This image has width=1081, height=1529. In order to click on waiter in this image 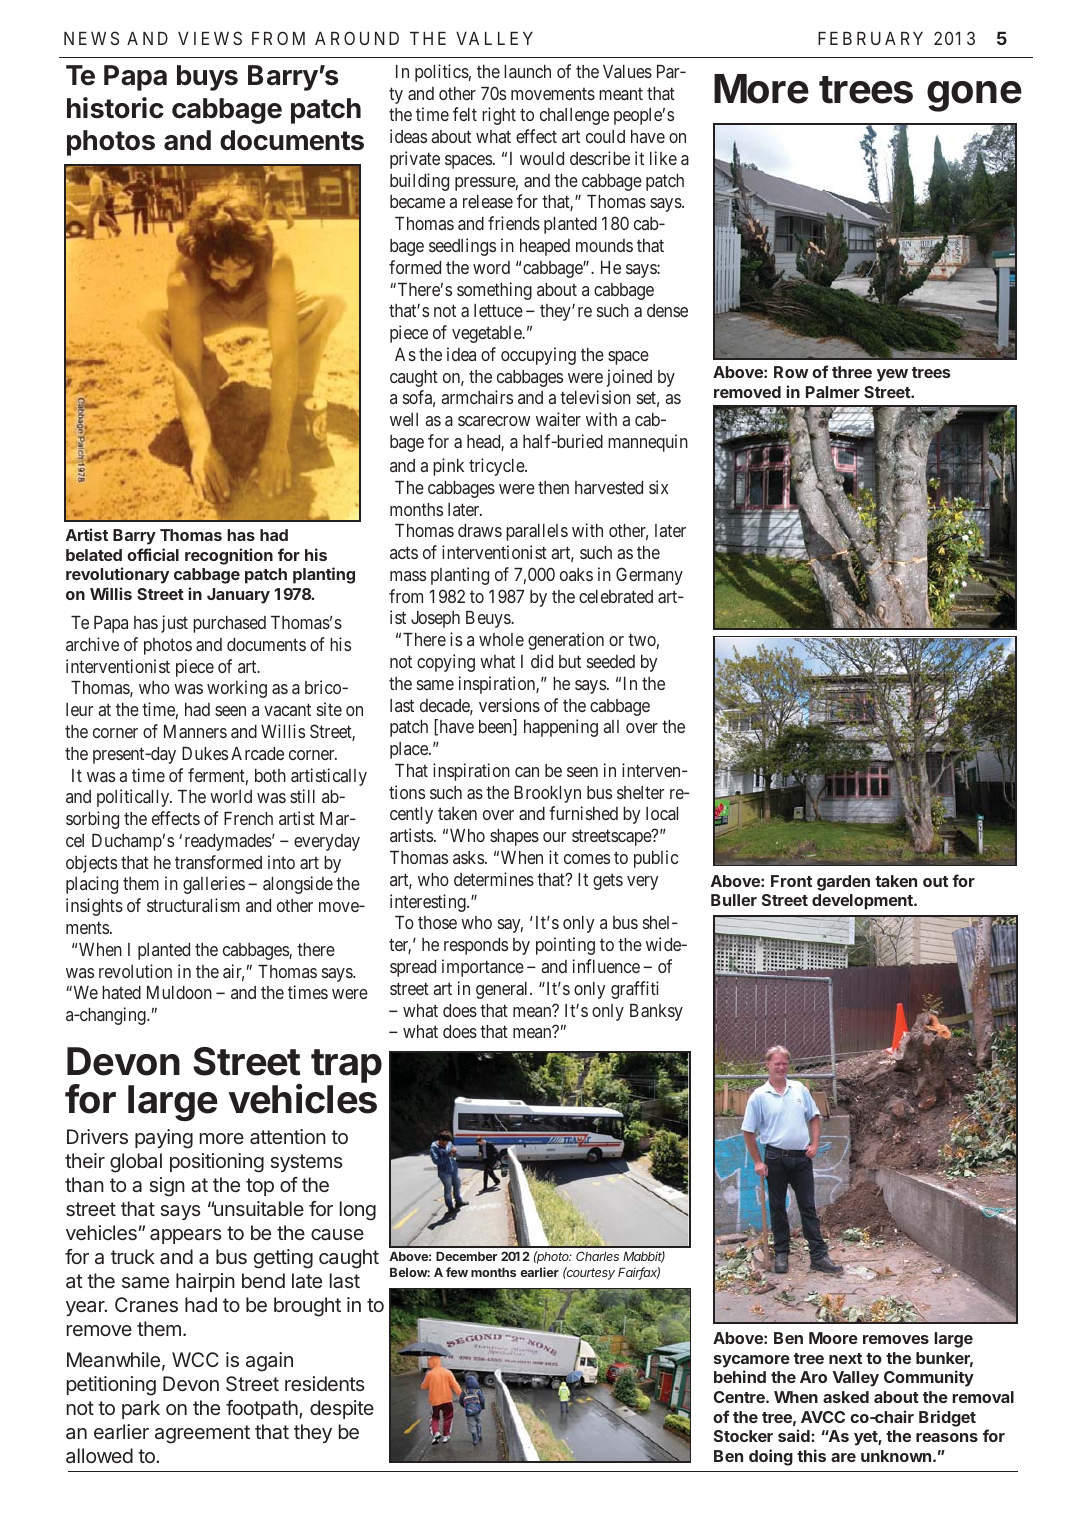, I will do `click(558, 419)`.
